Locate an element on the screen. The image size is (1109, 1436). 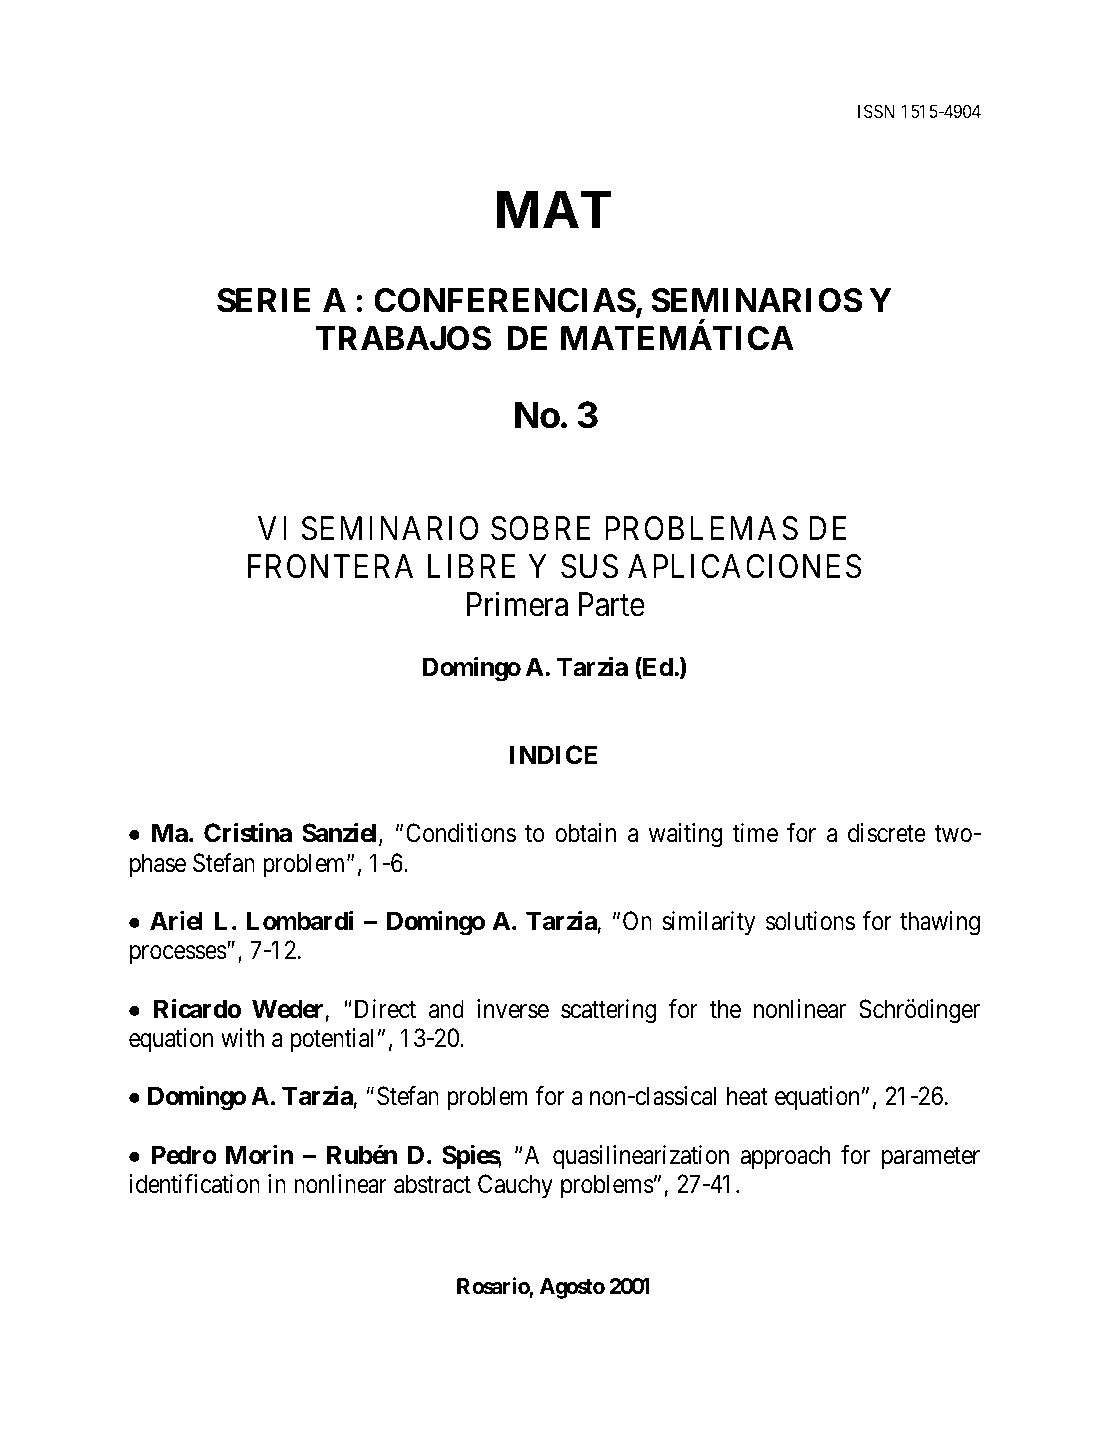
SOBRE is located at coordinates (541, 528).
